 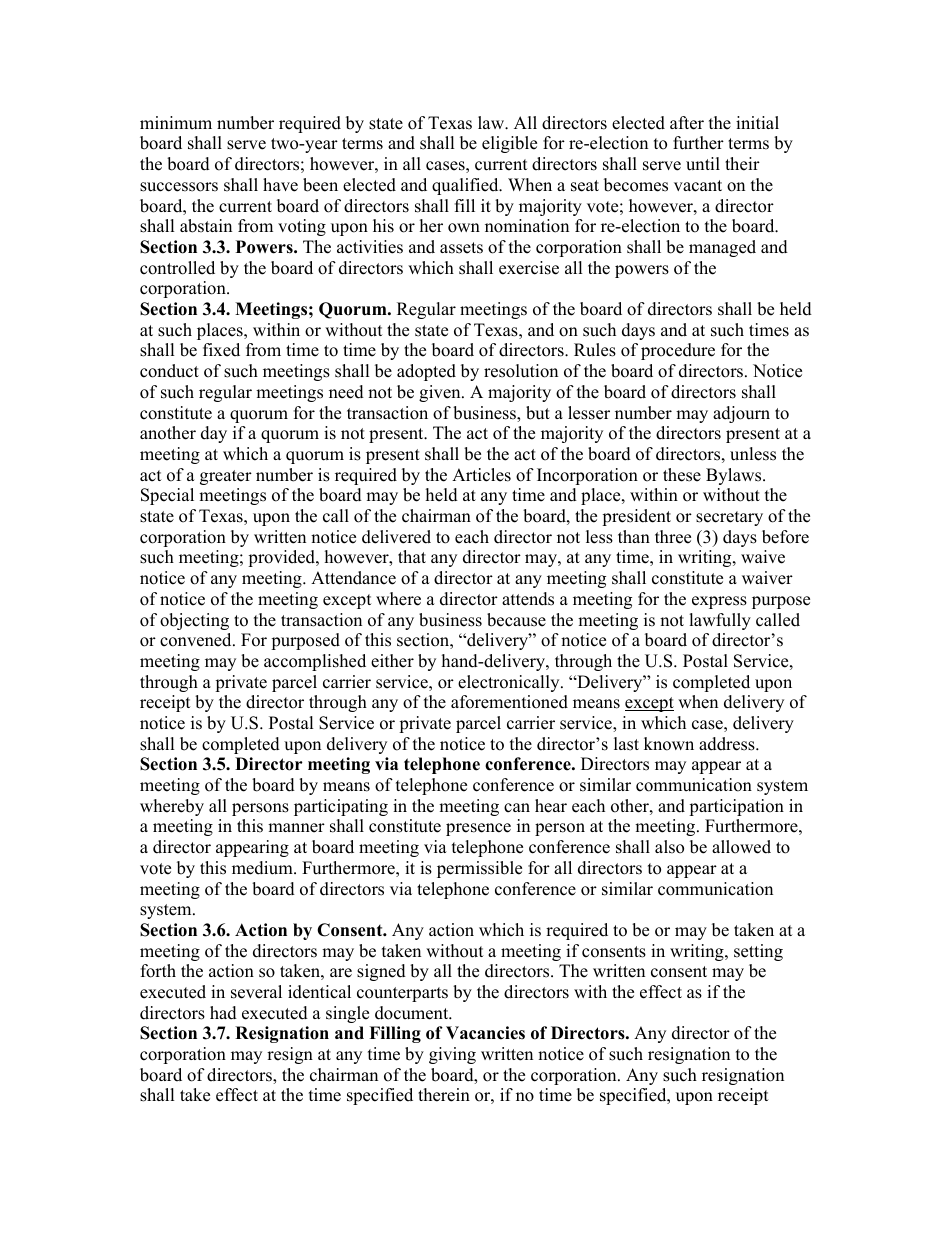 What do you see at coordinates (735, 476) in the page?
I see `Bylaws` at bounding box center [735, 476].
